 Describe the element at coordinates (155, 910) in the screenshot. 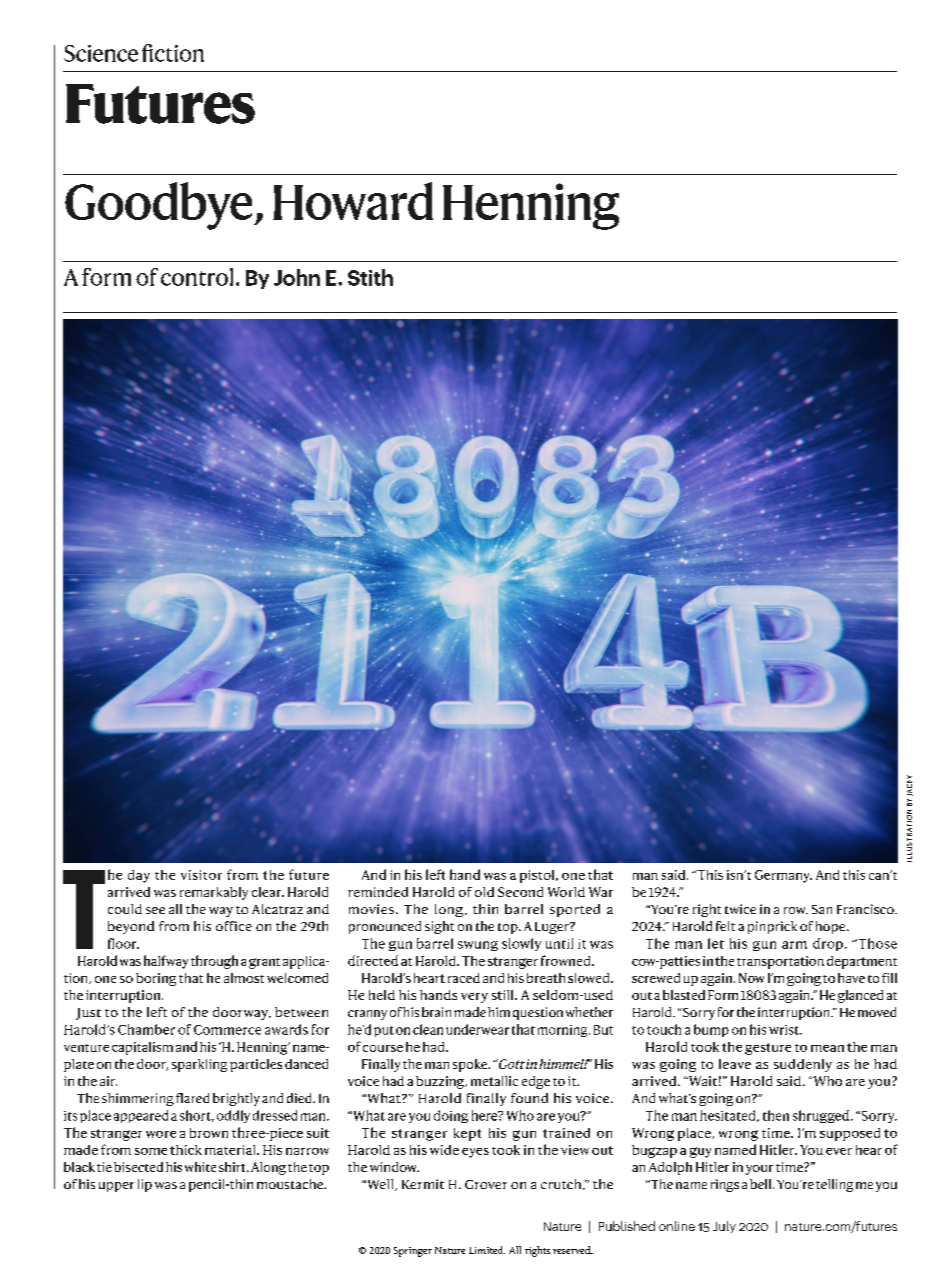

I see `see` at that location.
